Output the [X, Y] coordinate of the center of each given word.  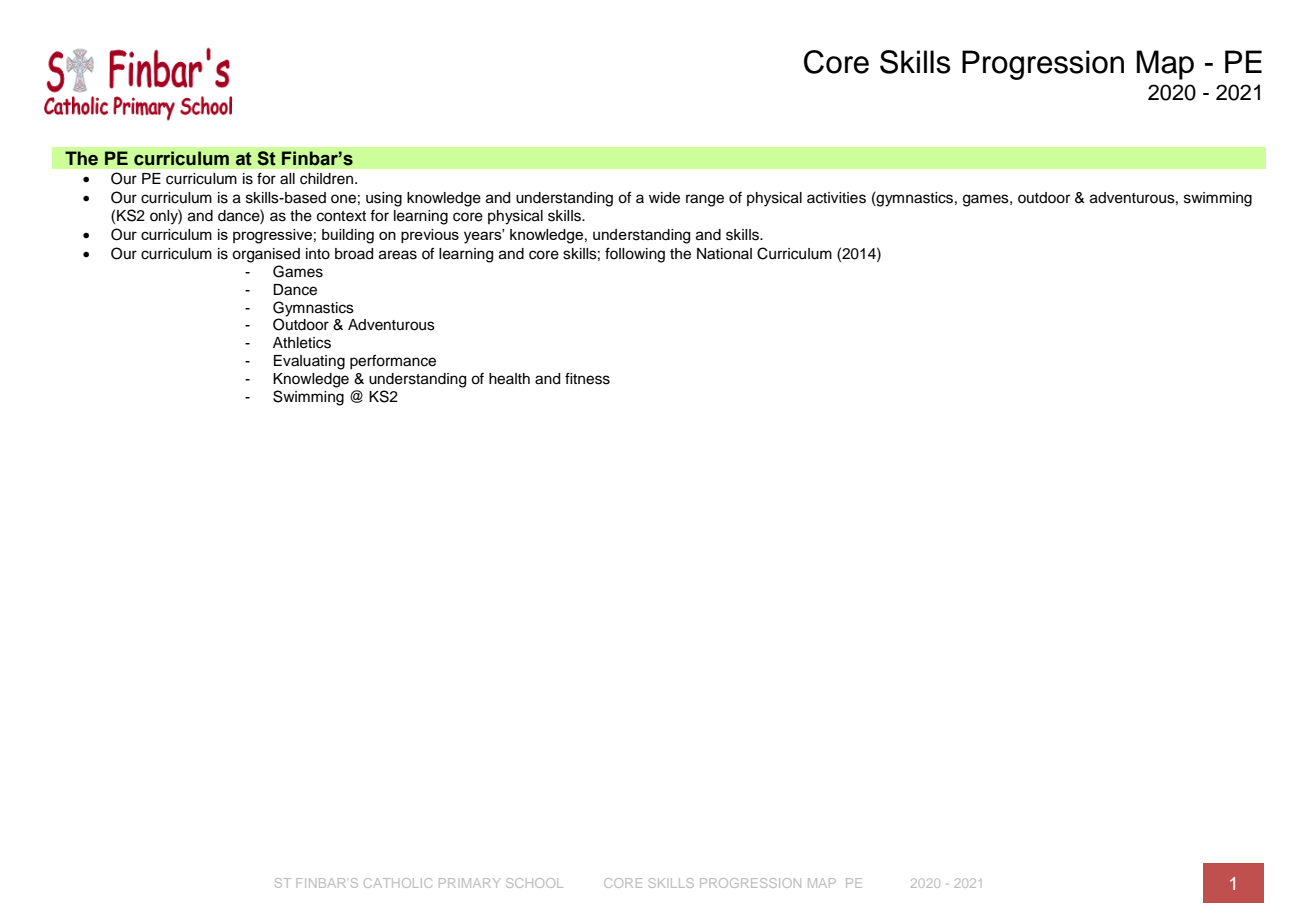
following [635, 255]
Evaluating [309, 362]
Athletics [302, 343]
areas [398, 255]
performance [393, 361]
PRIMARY [469, 883]
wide [664, 198]
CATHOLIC [398, 883]
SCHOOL [534, 883]
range [705, 200]
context [341, 216]
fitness [587, 378]
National [724, 254]
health [509, 379]
